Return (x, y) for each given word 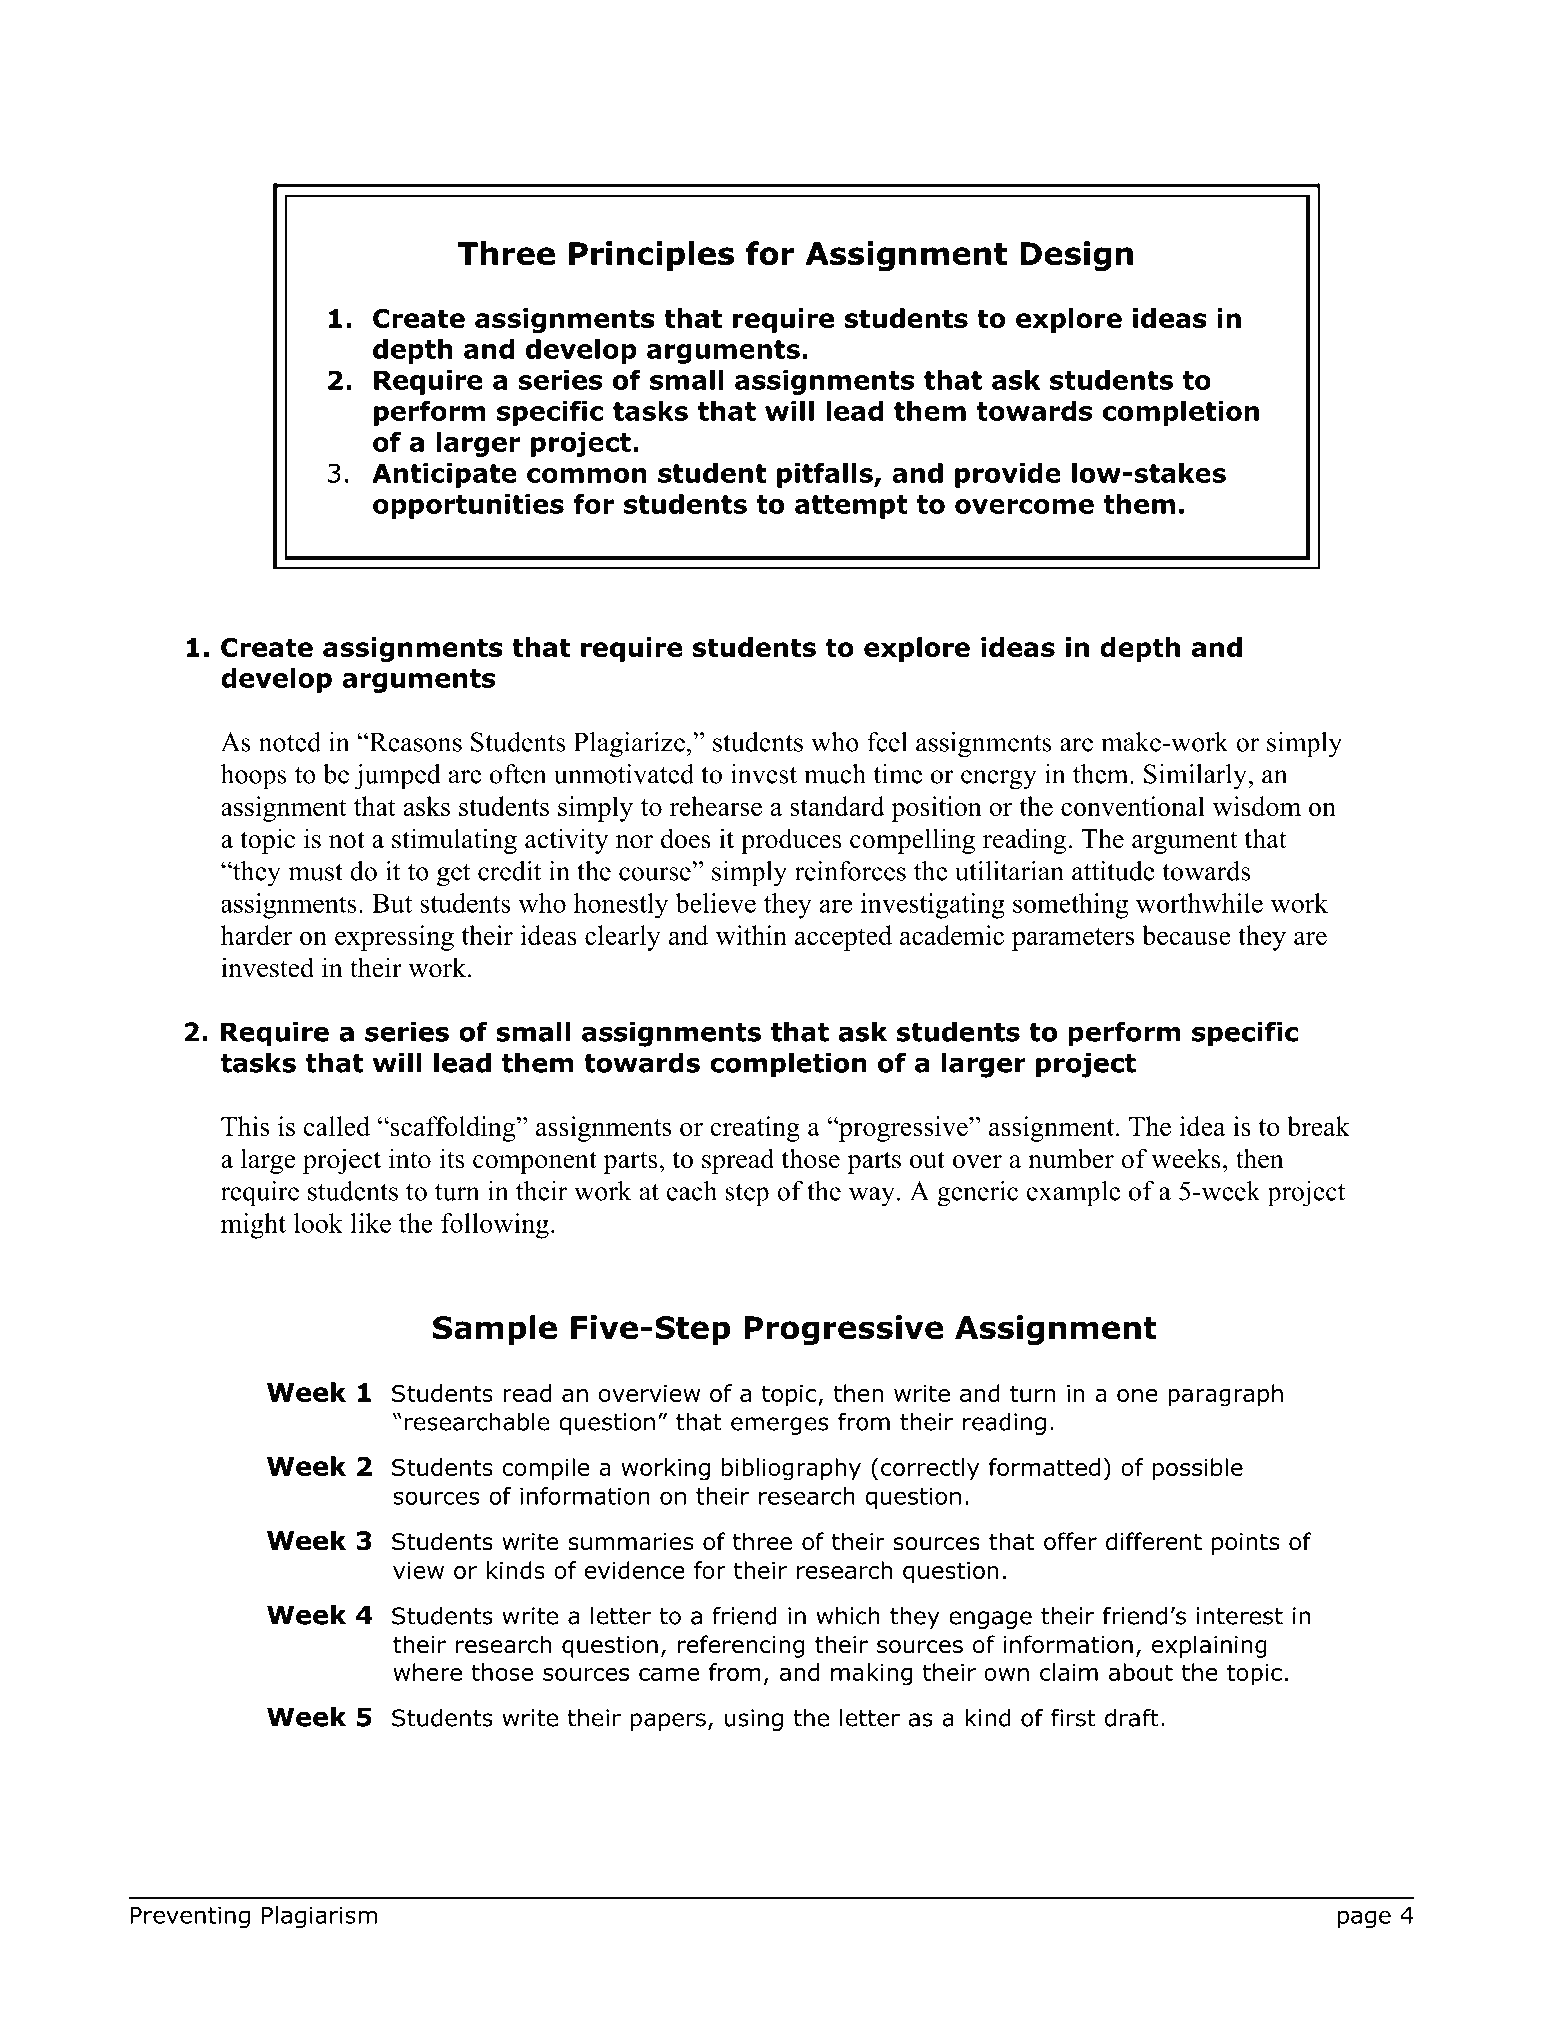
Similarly (1195, 777)
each (692, 1191)
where (427, 1672)
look (318, 1223)
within (751, 935)
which (848, 1616)
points (1246, 1544)
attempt (851, 507)
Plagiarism (319, 1917)
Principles (651, 256)
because (1186, 935)
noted (290, 742)
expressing (394, 938)
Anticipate (444, 475)
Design (1076, 256)
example (1073, 1194)
